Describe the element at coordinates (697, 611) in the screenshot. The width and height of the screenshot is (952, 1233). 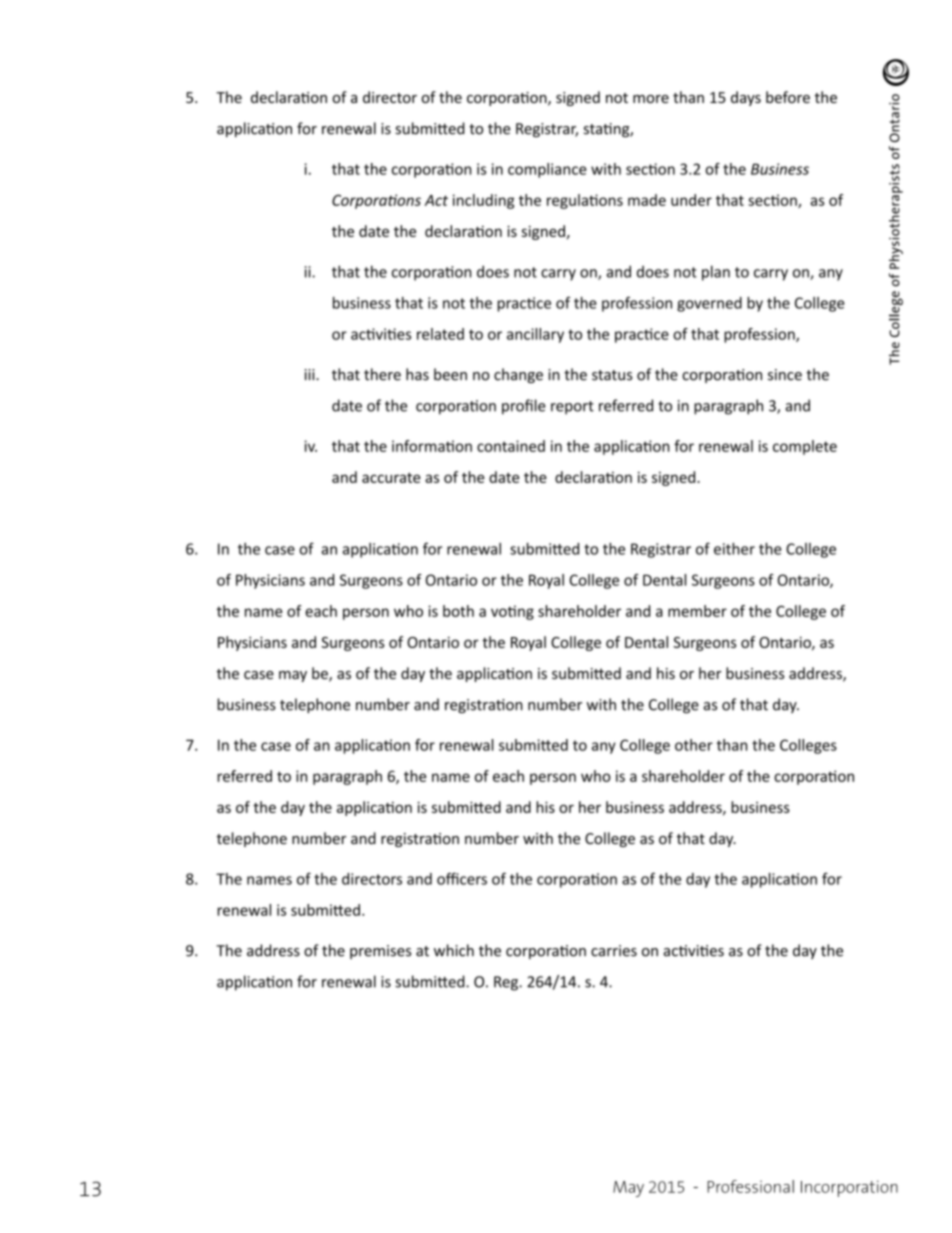
I see `member` at that location.
